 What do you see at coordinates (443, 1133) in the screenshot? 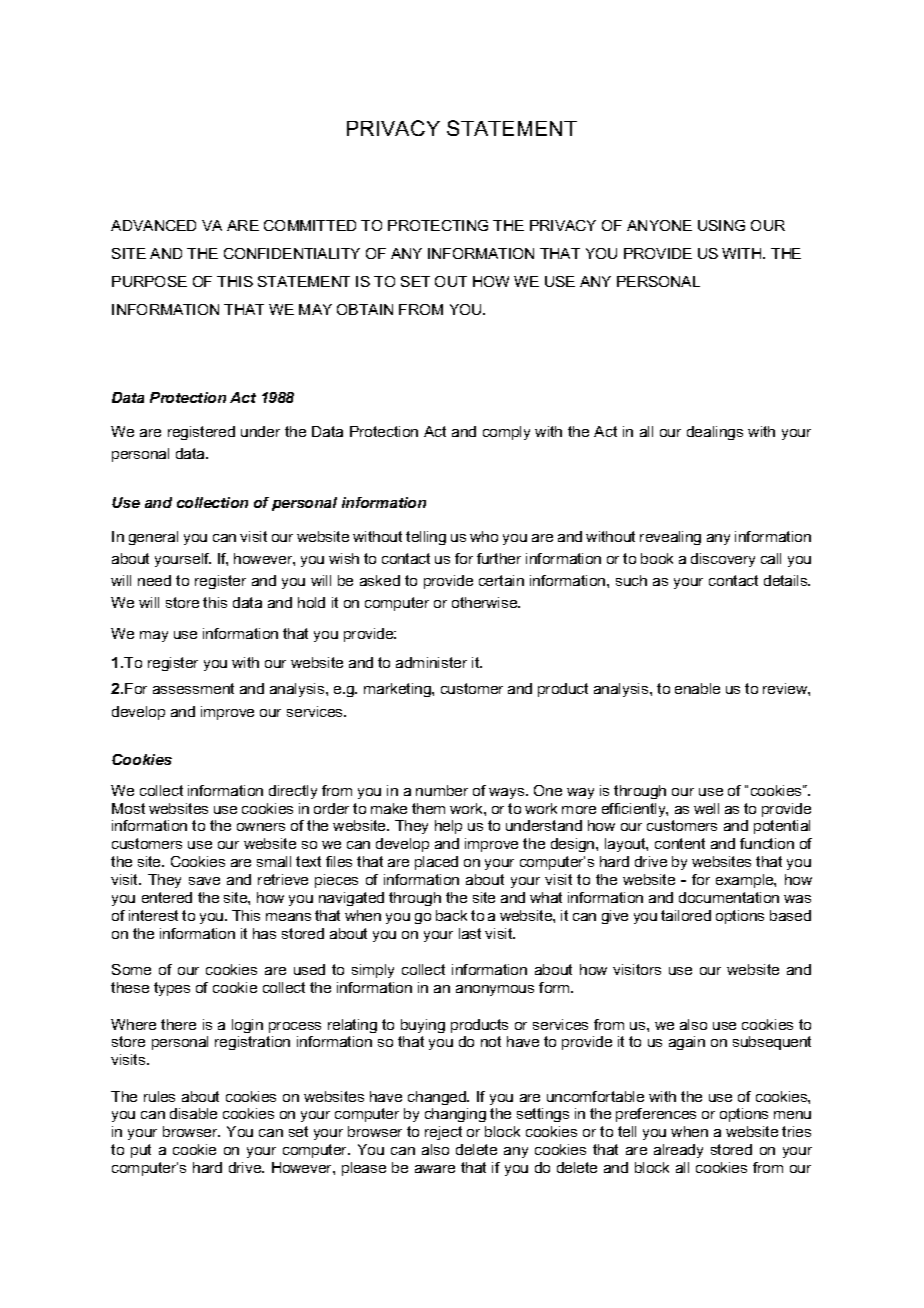
I see `reject` at bounding box center [443, 1133].
